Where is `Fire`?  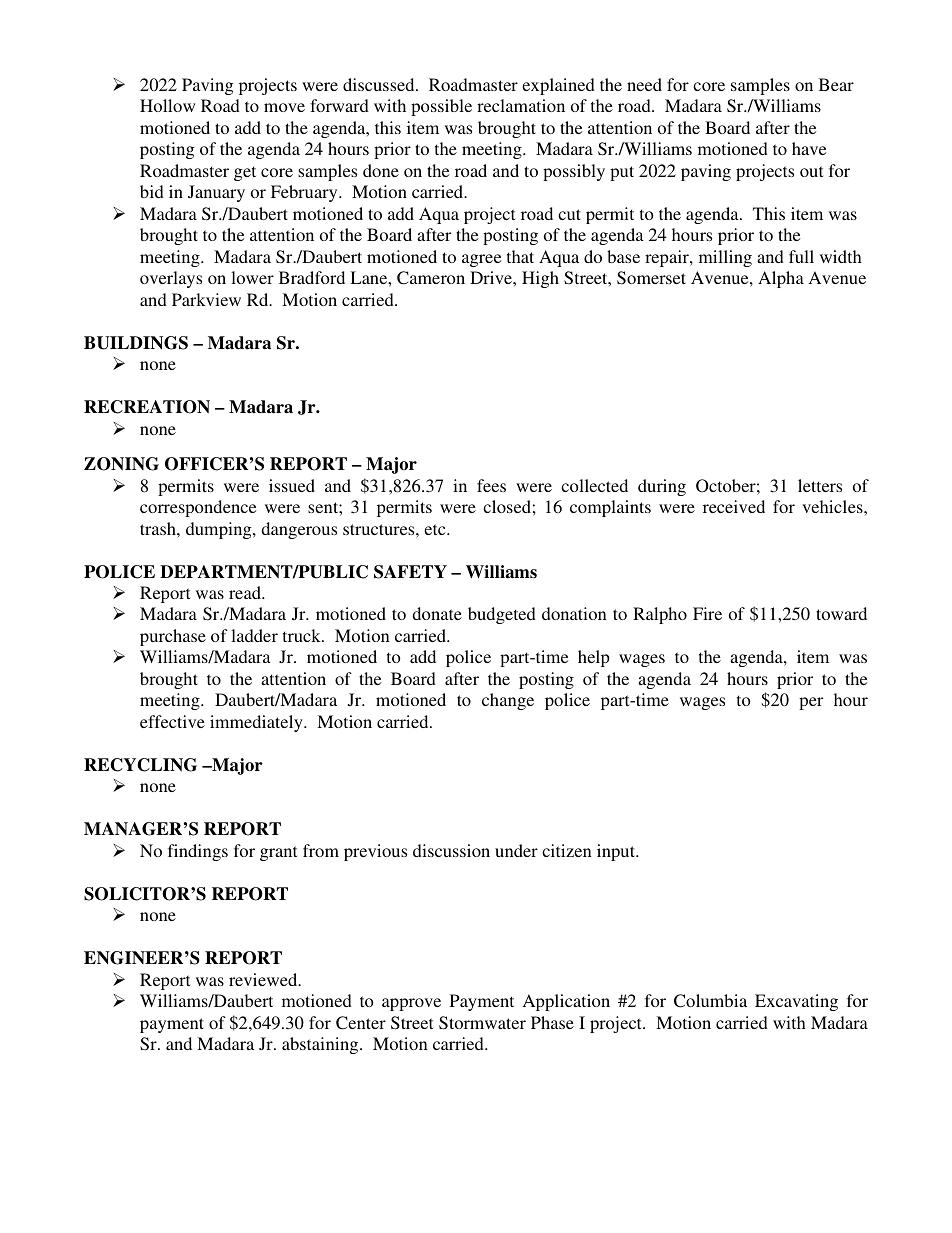
Fire is located at coordinates (707, 613).
